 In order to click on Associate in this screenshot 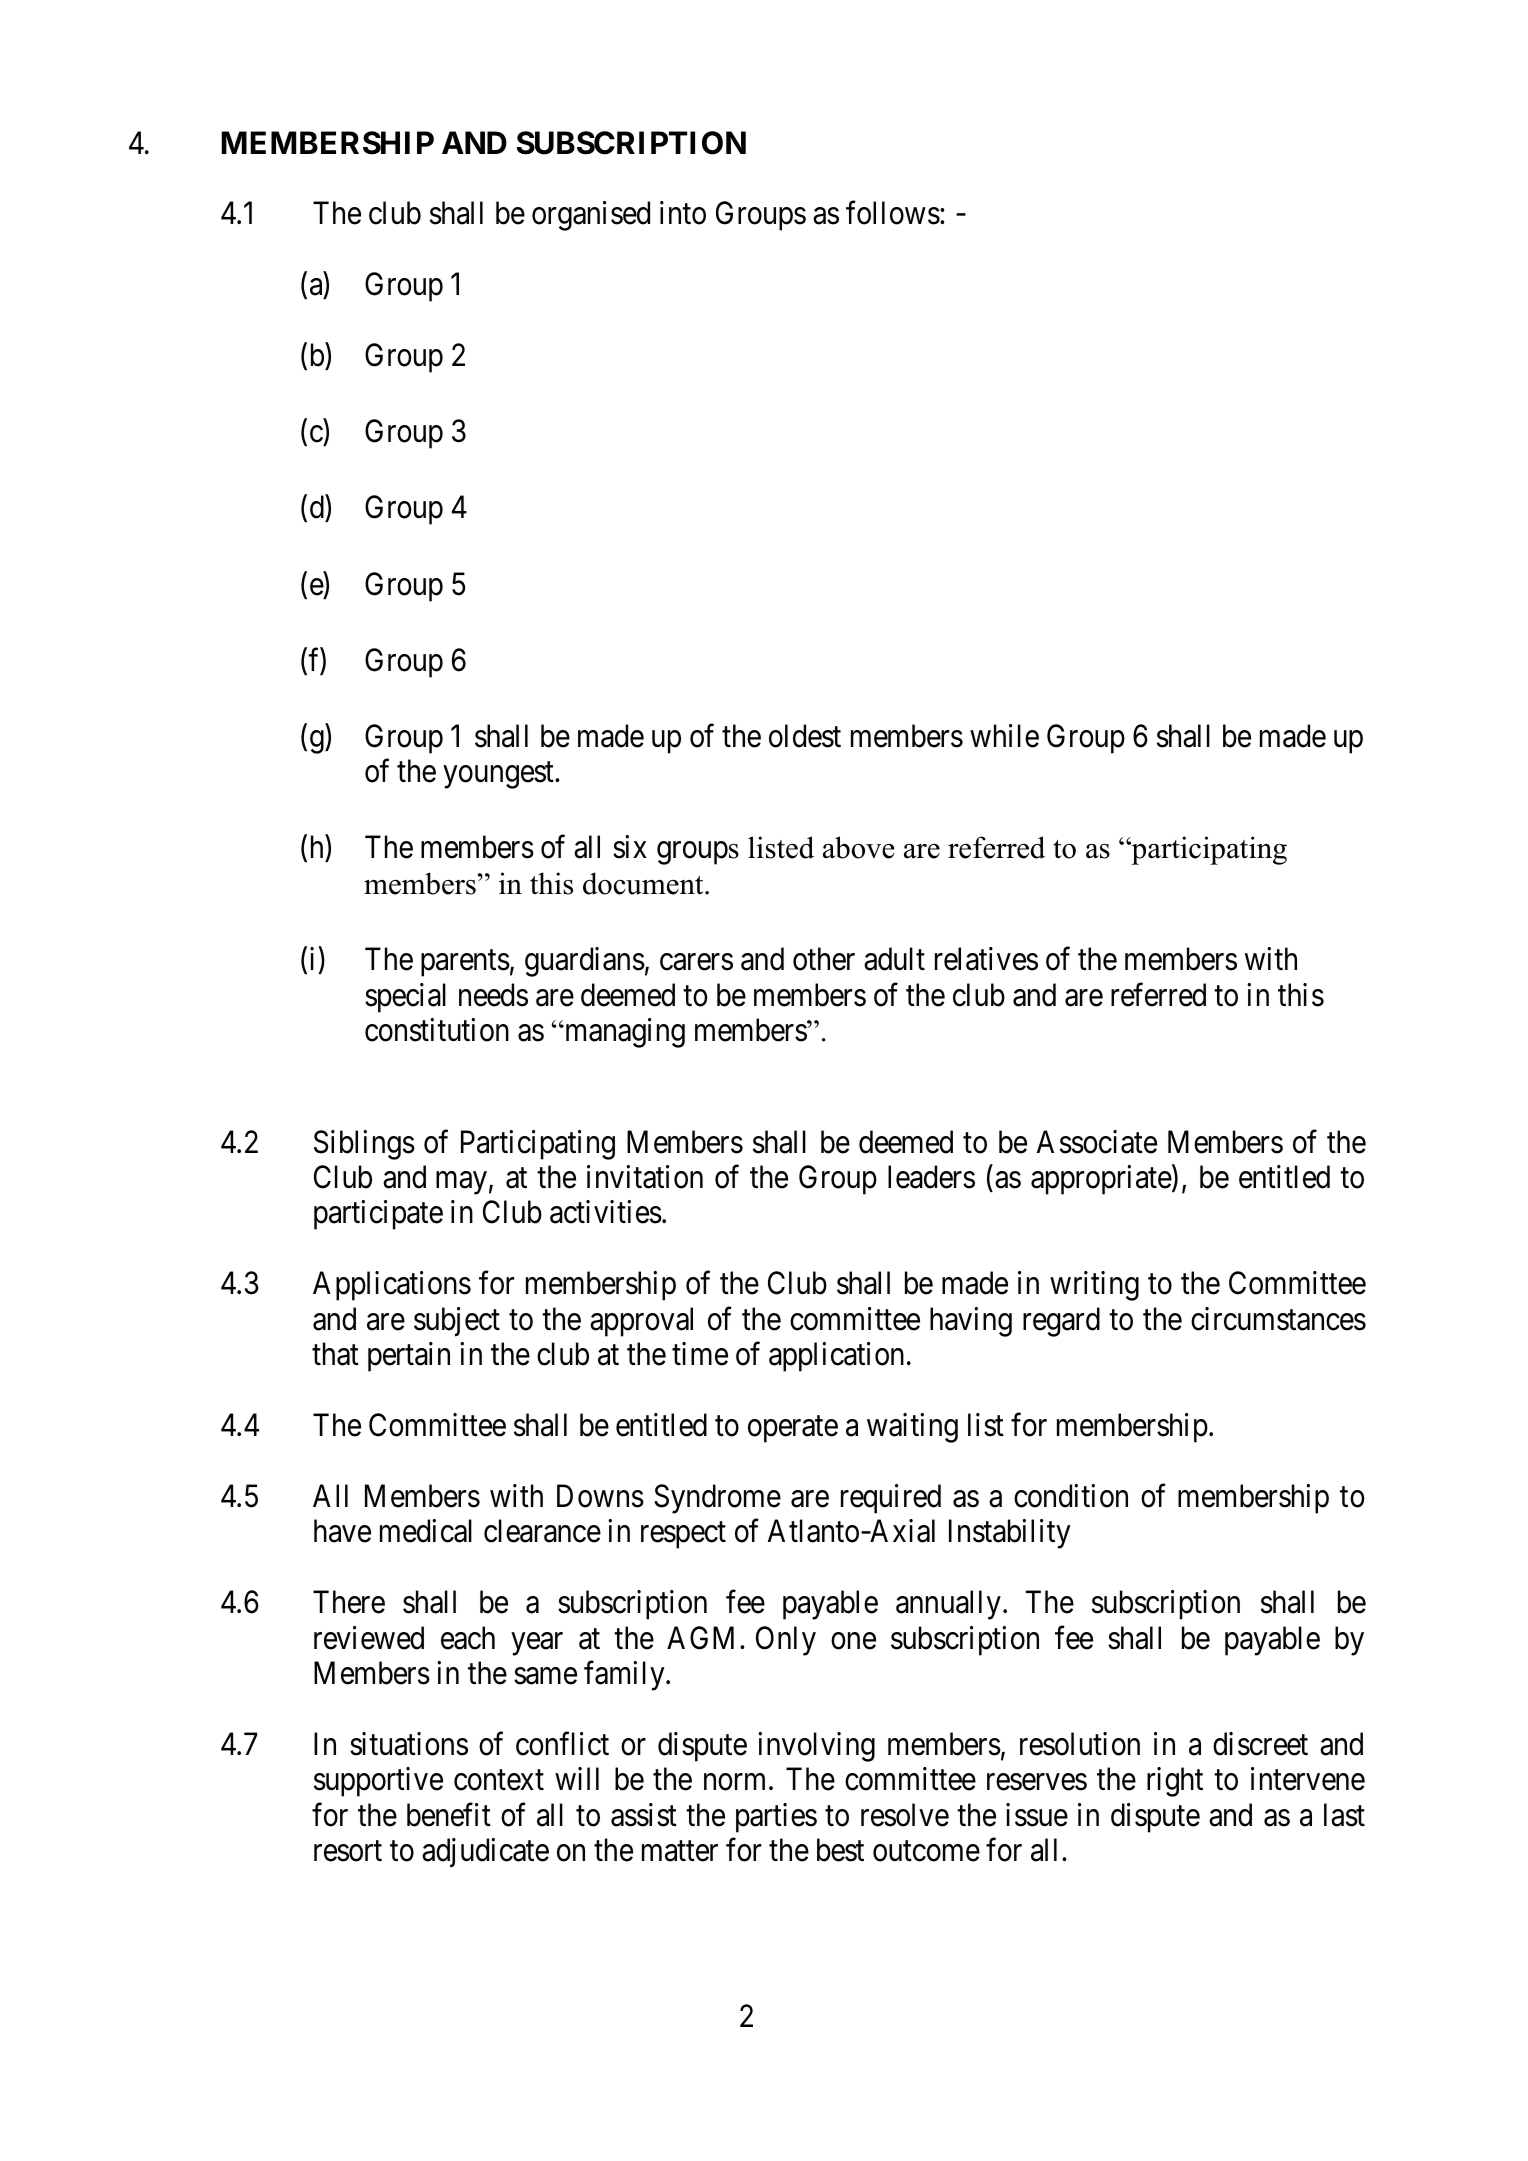, I will do `click(1097, 1142)`.
